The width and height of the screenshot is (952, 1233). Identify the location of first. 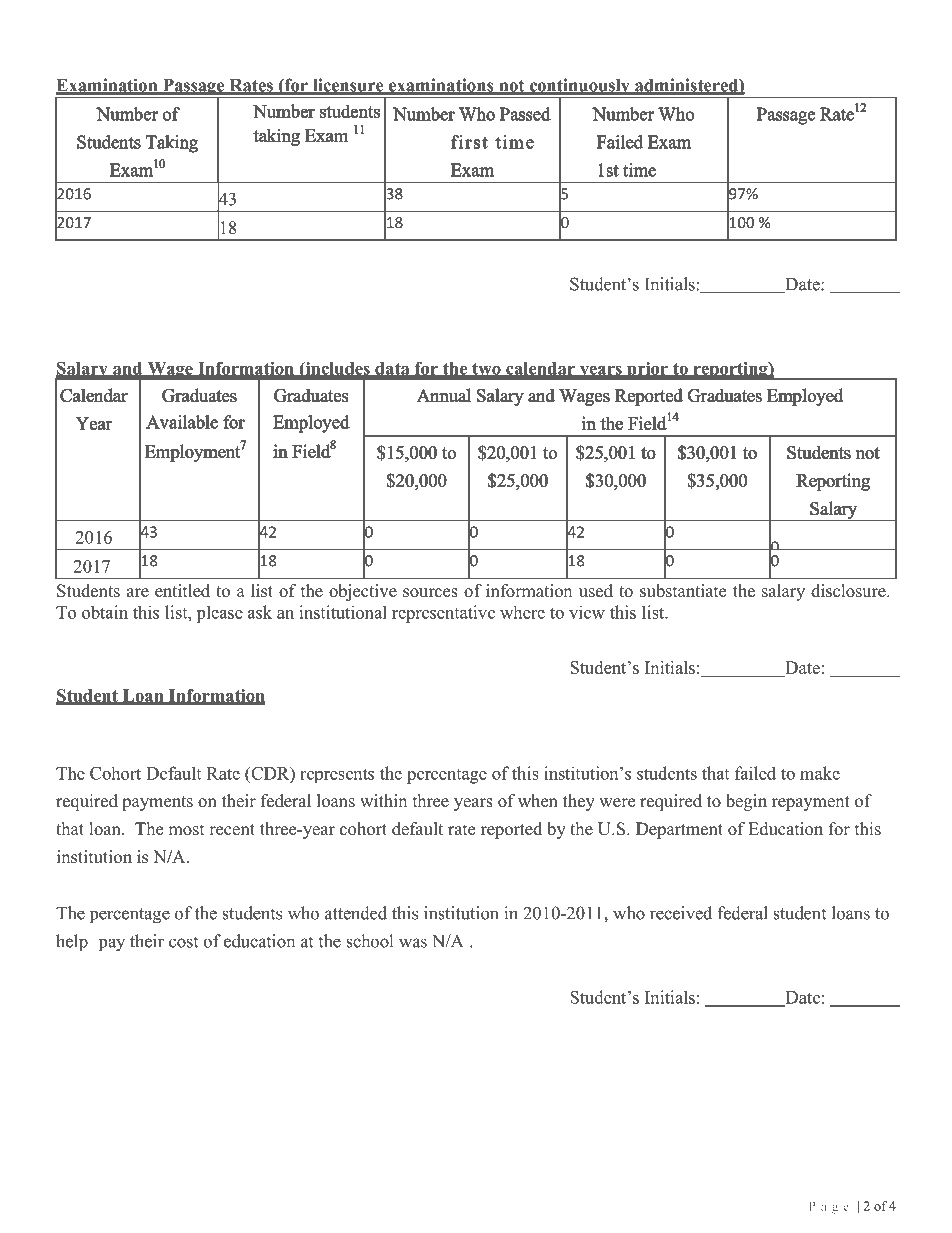
(469, 142).
